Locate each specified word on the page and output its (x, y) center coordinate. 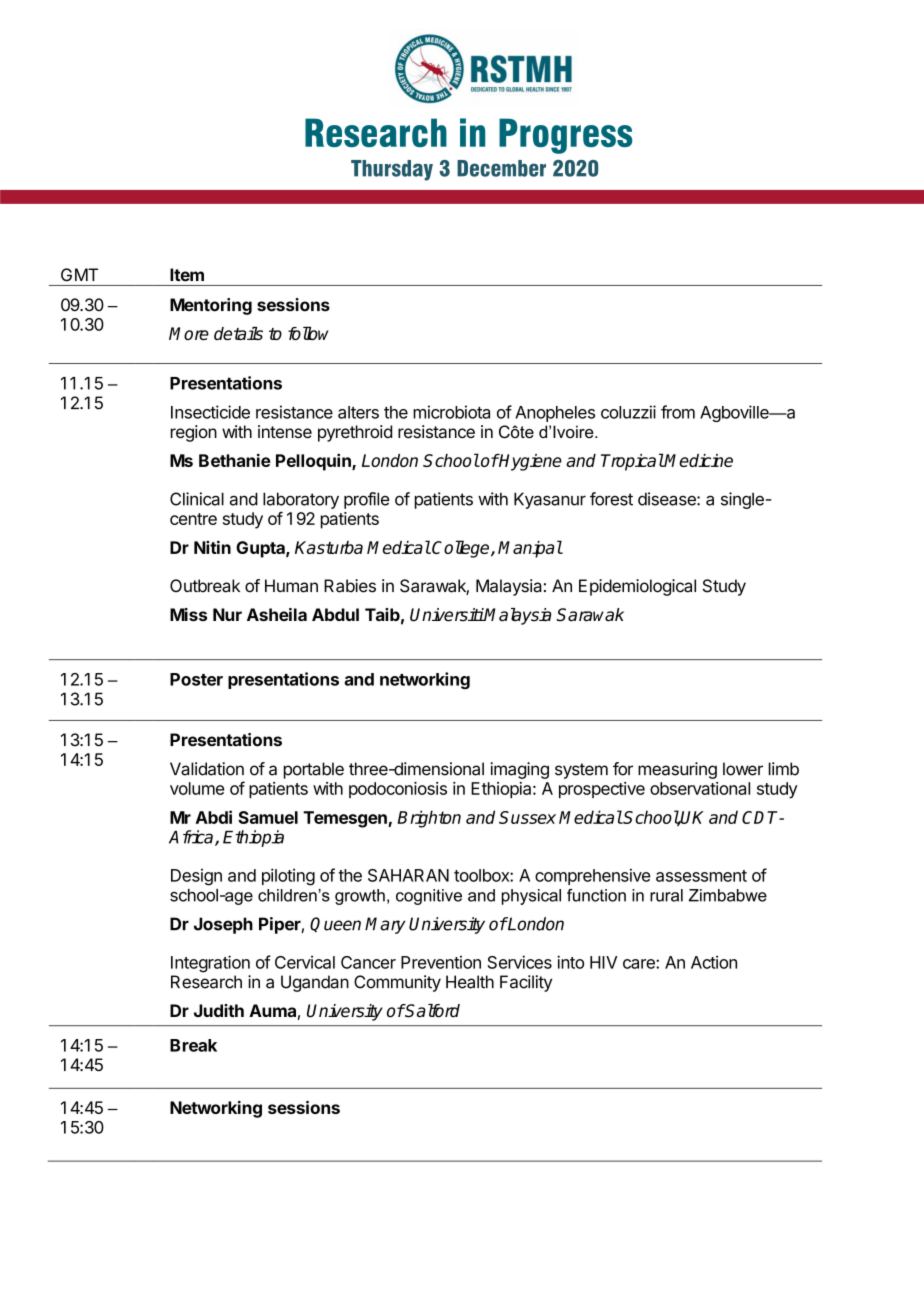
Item (187, 275)
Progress (565, 136)
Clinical (197, 499)
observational (700, 788)
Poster (196, 679)
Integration (210, 964)
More (189, 333)
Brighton (429, 819)
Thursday (392, 170)
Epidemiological (637, 587)
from (678, 412)
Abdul (335, 614)
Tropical (632, 462)
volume (197, 788)
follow (308, 333)
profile (367, 500)
